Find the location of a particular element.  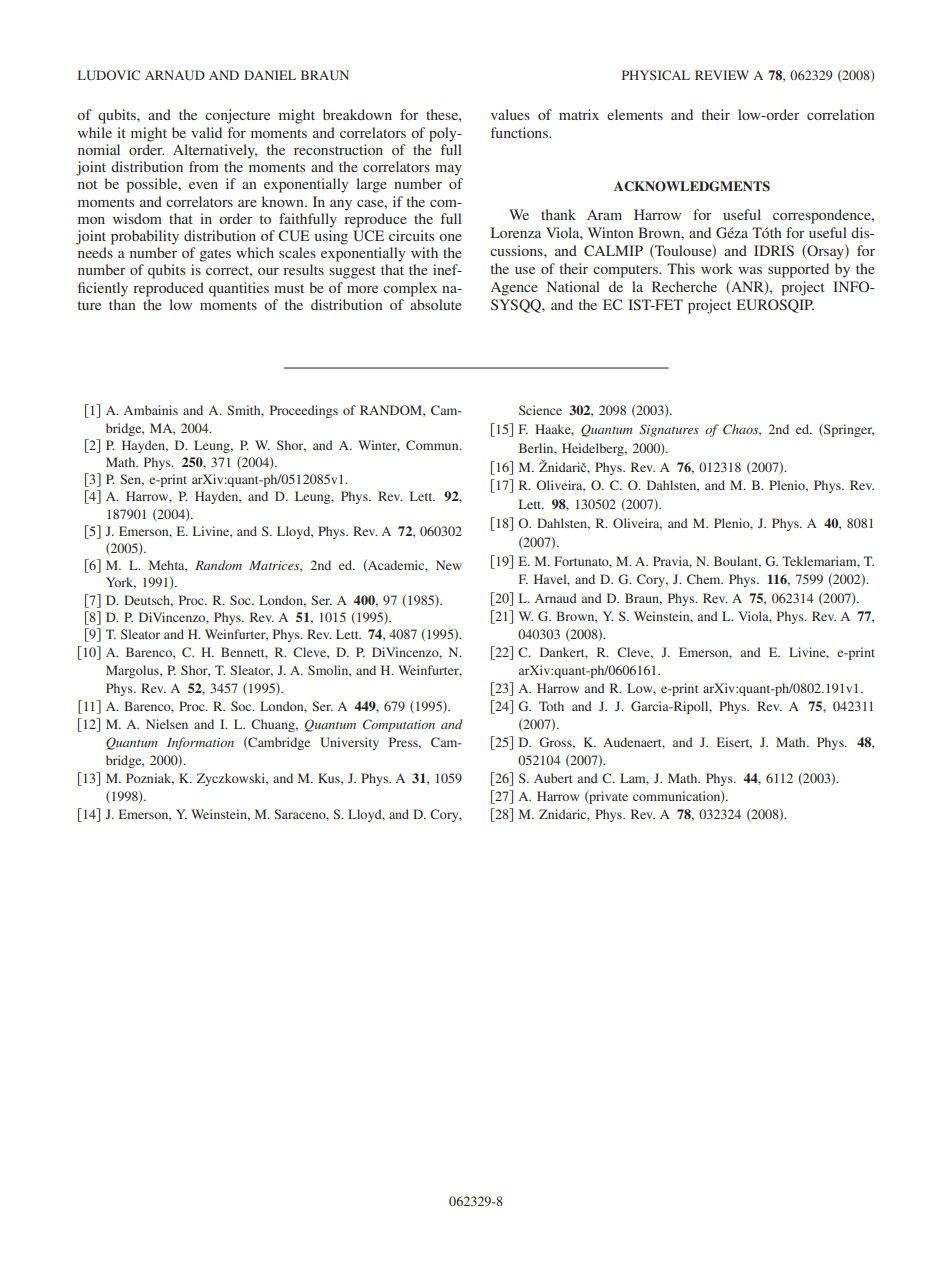

Aubert is located at coordinates (553, 778).
